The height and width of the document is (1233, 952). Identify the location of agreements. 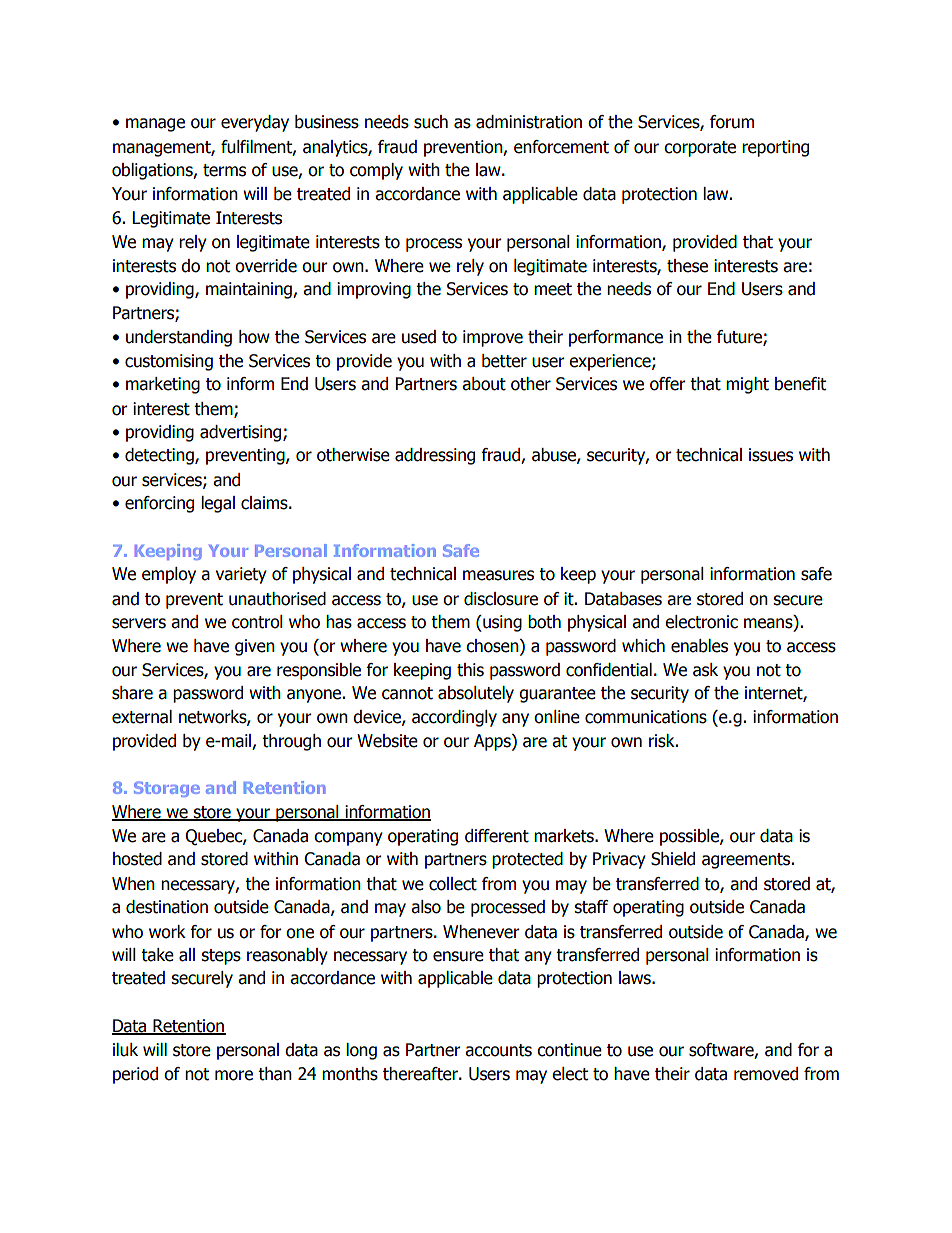
(747, 861).
